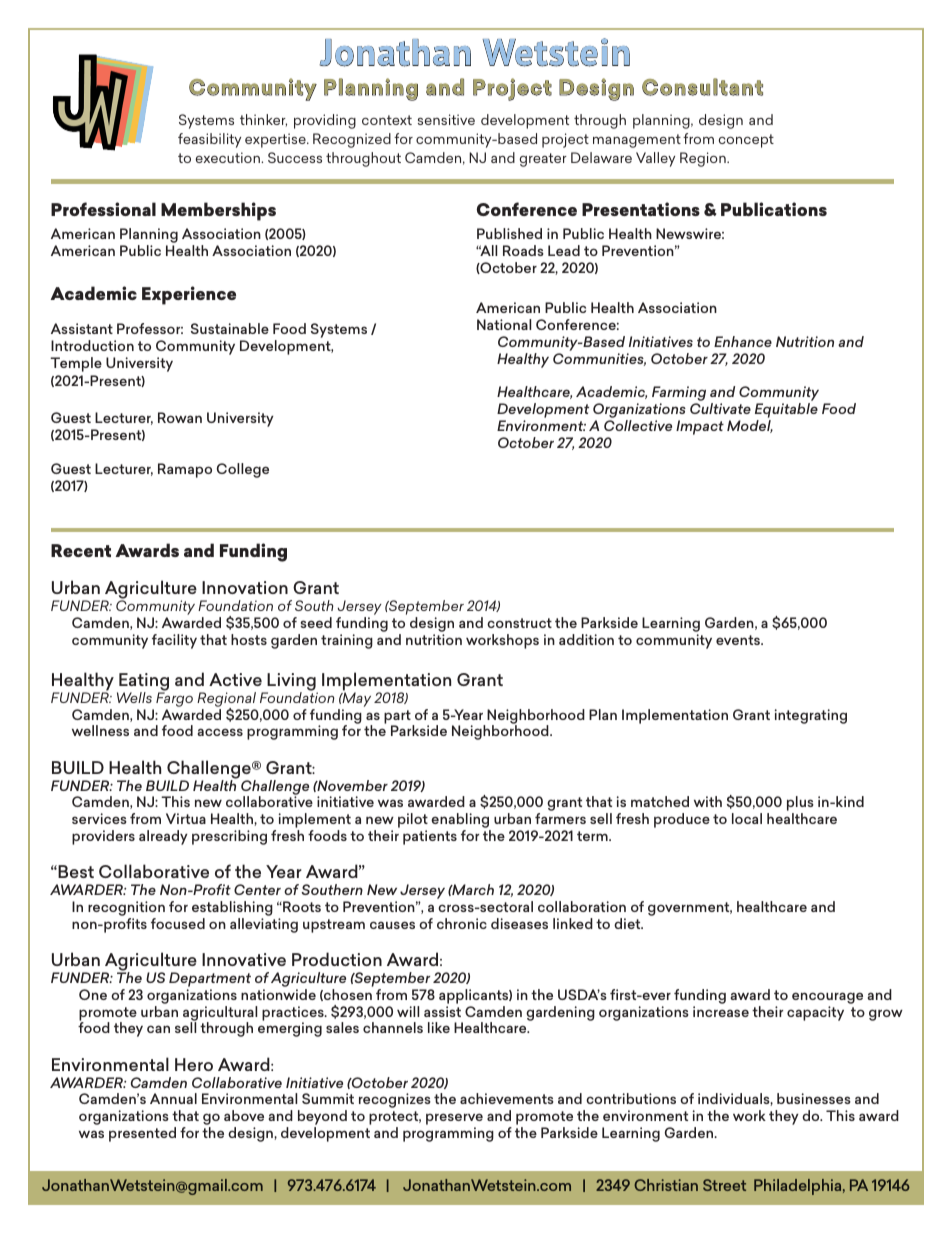  What do you see at coordinates (173, 1098) in the screenshot?
I see `Annual` at bounding box center [173, 1098].
